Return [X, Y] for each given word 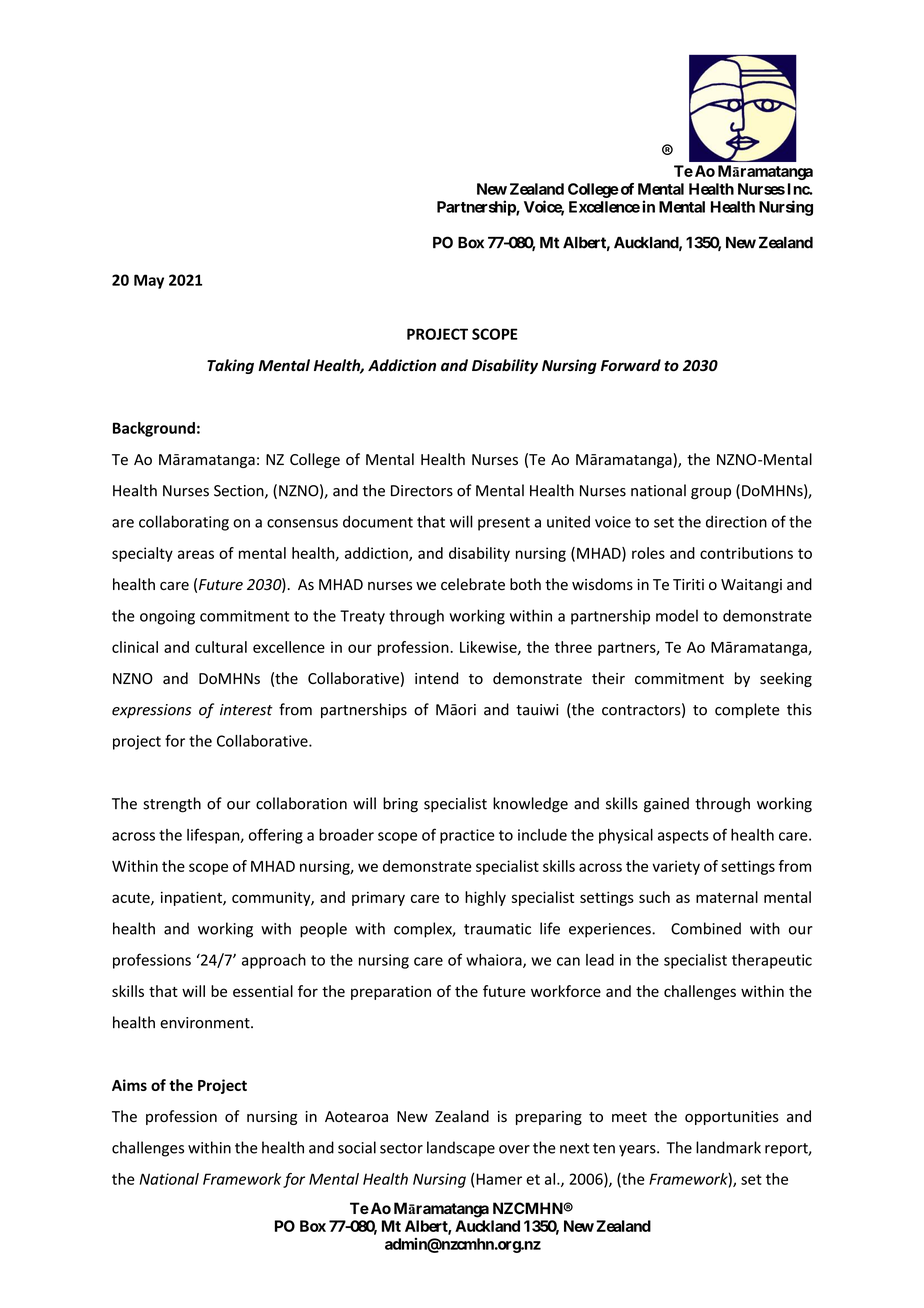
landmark [728, 1147]
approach [274, 961]
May [149, 281]
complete [747, 710]
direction [736, 521]
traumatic [497, 929]
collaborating [184, 523]
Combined [706, 928]
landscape [461, 1149]
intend [436, 678]
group [711, 494]
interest [246, 710]
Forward [631, 365]
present [504, 524]
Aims [129, 1085]
